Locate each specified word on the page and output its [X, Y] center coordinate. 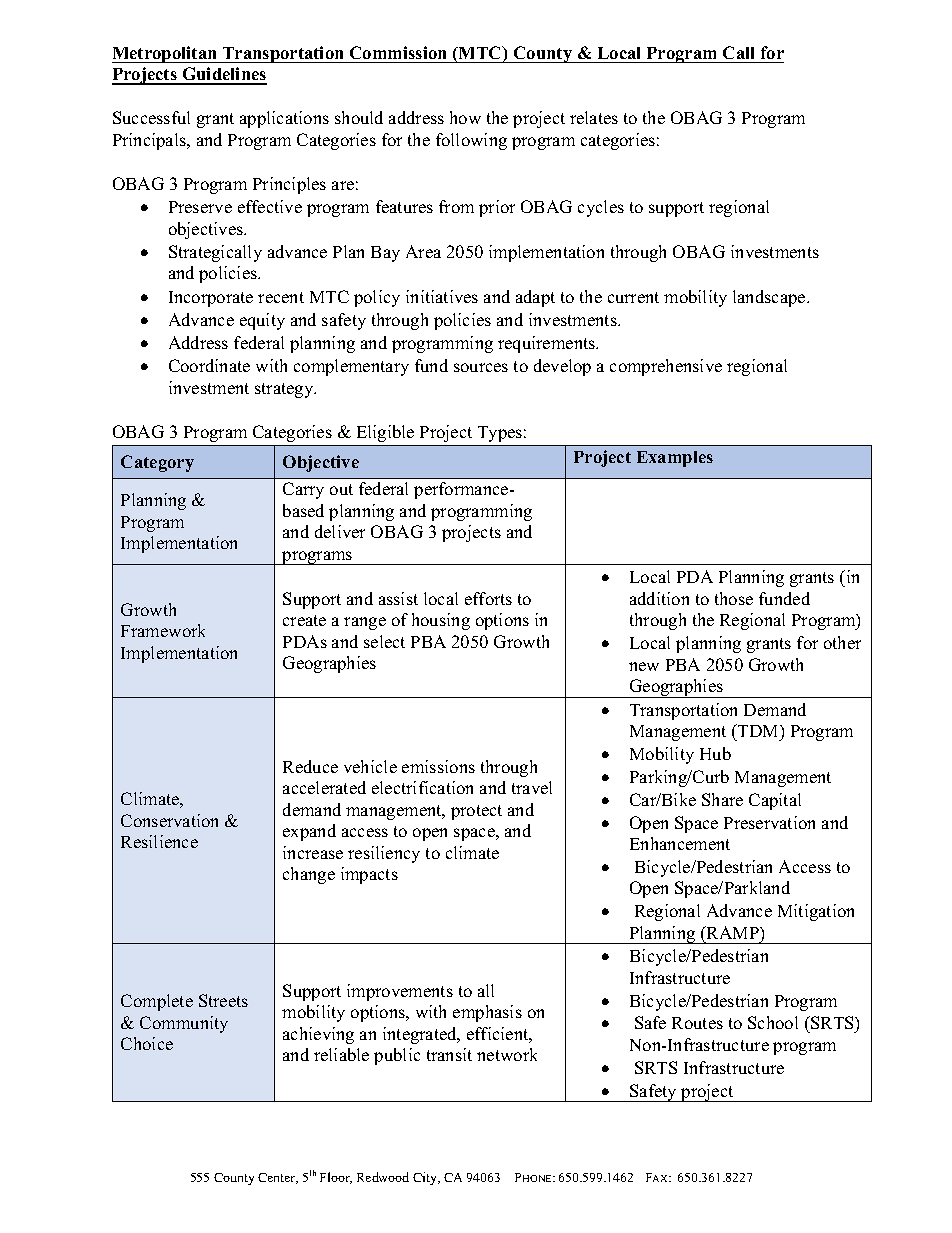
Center [278, 1178]
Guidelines [223, 75]
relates [594, 117]
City [426, 1178]
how [465, 117]
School [773, 1022]
